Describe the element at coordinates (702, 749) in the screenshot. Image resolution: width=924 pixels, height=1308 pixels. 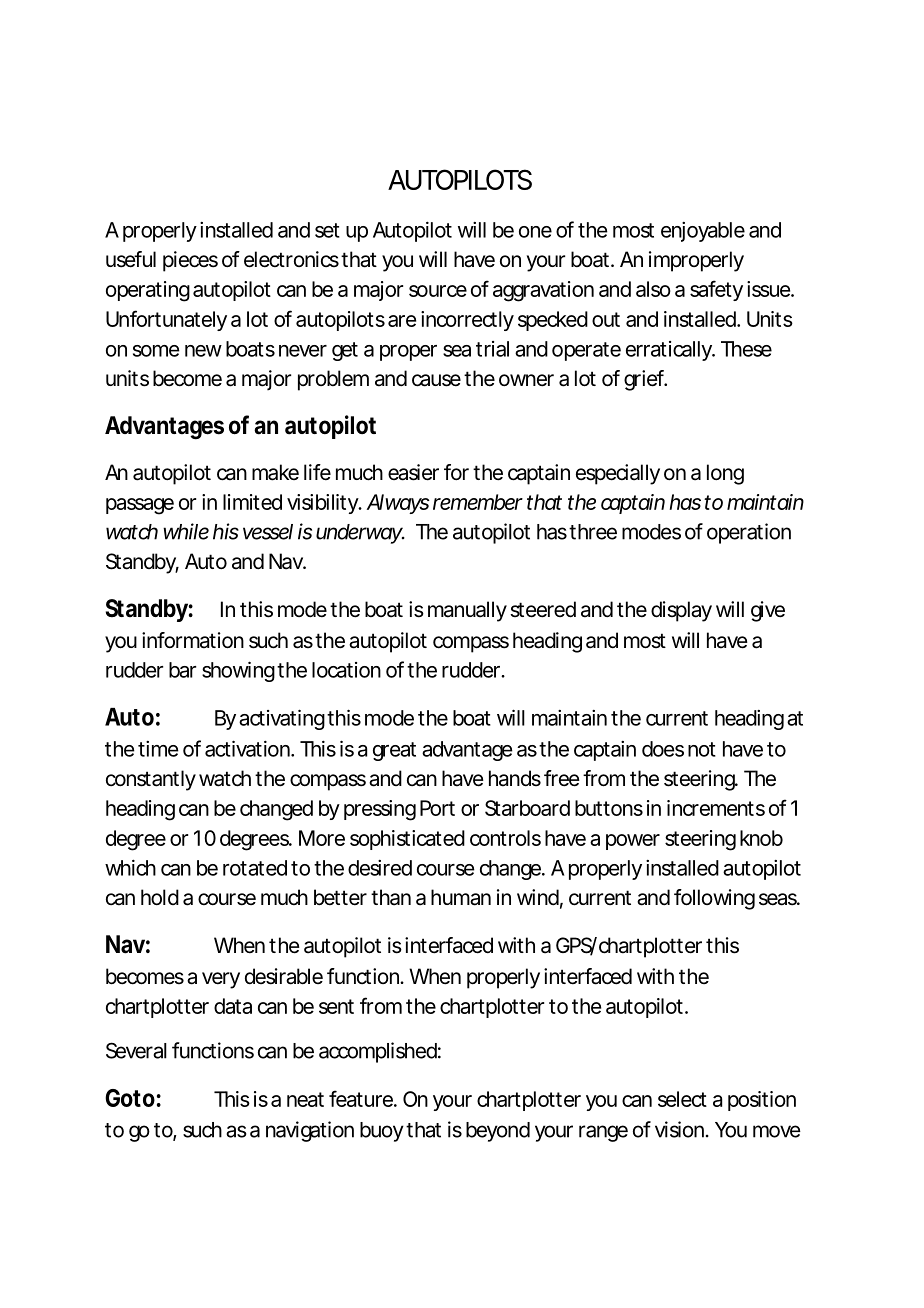
I see `not` at that location.
